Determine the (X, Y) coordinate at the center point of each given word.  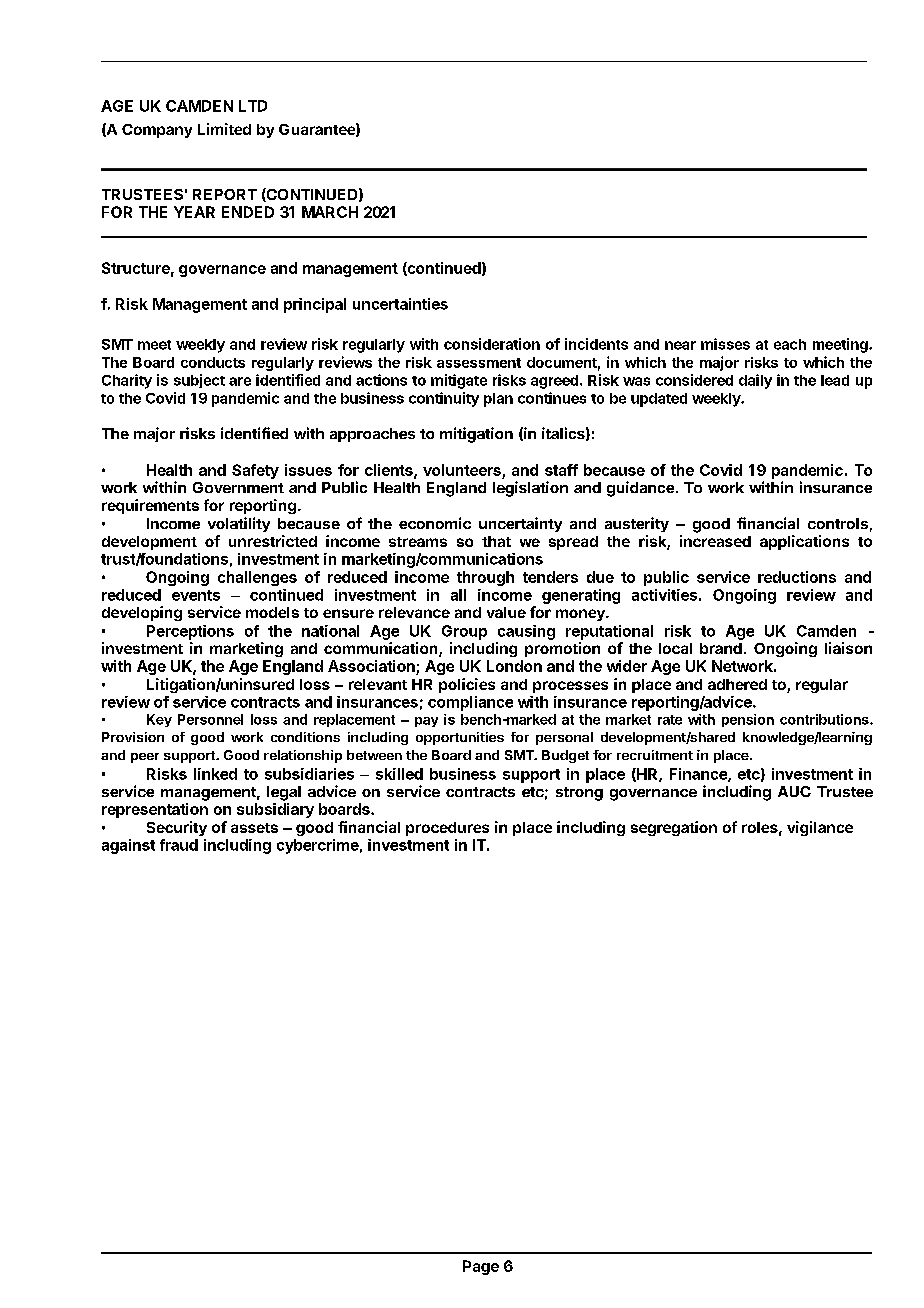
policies (467, 685)
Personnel (210, 719)
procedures (447, 829)
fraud (179, 845)
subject (199, 381)
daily (755, 381)
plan (498, 400)
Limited (224, 129)
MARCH (330, 212)
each (790, 344)
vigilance (820, 828)
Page (481, 1267)
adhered (737, 684)
